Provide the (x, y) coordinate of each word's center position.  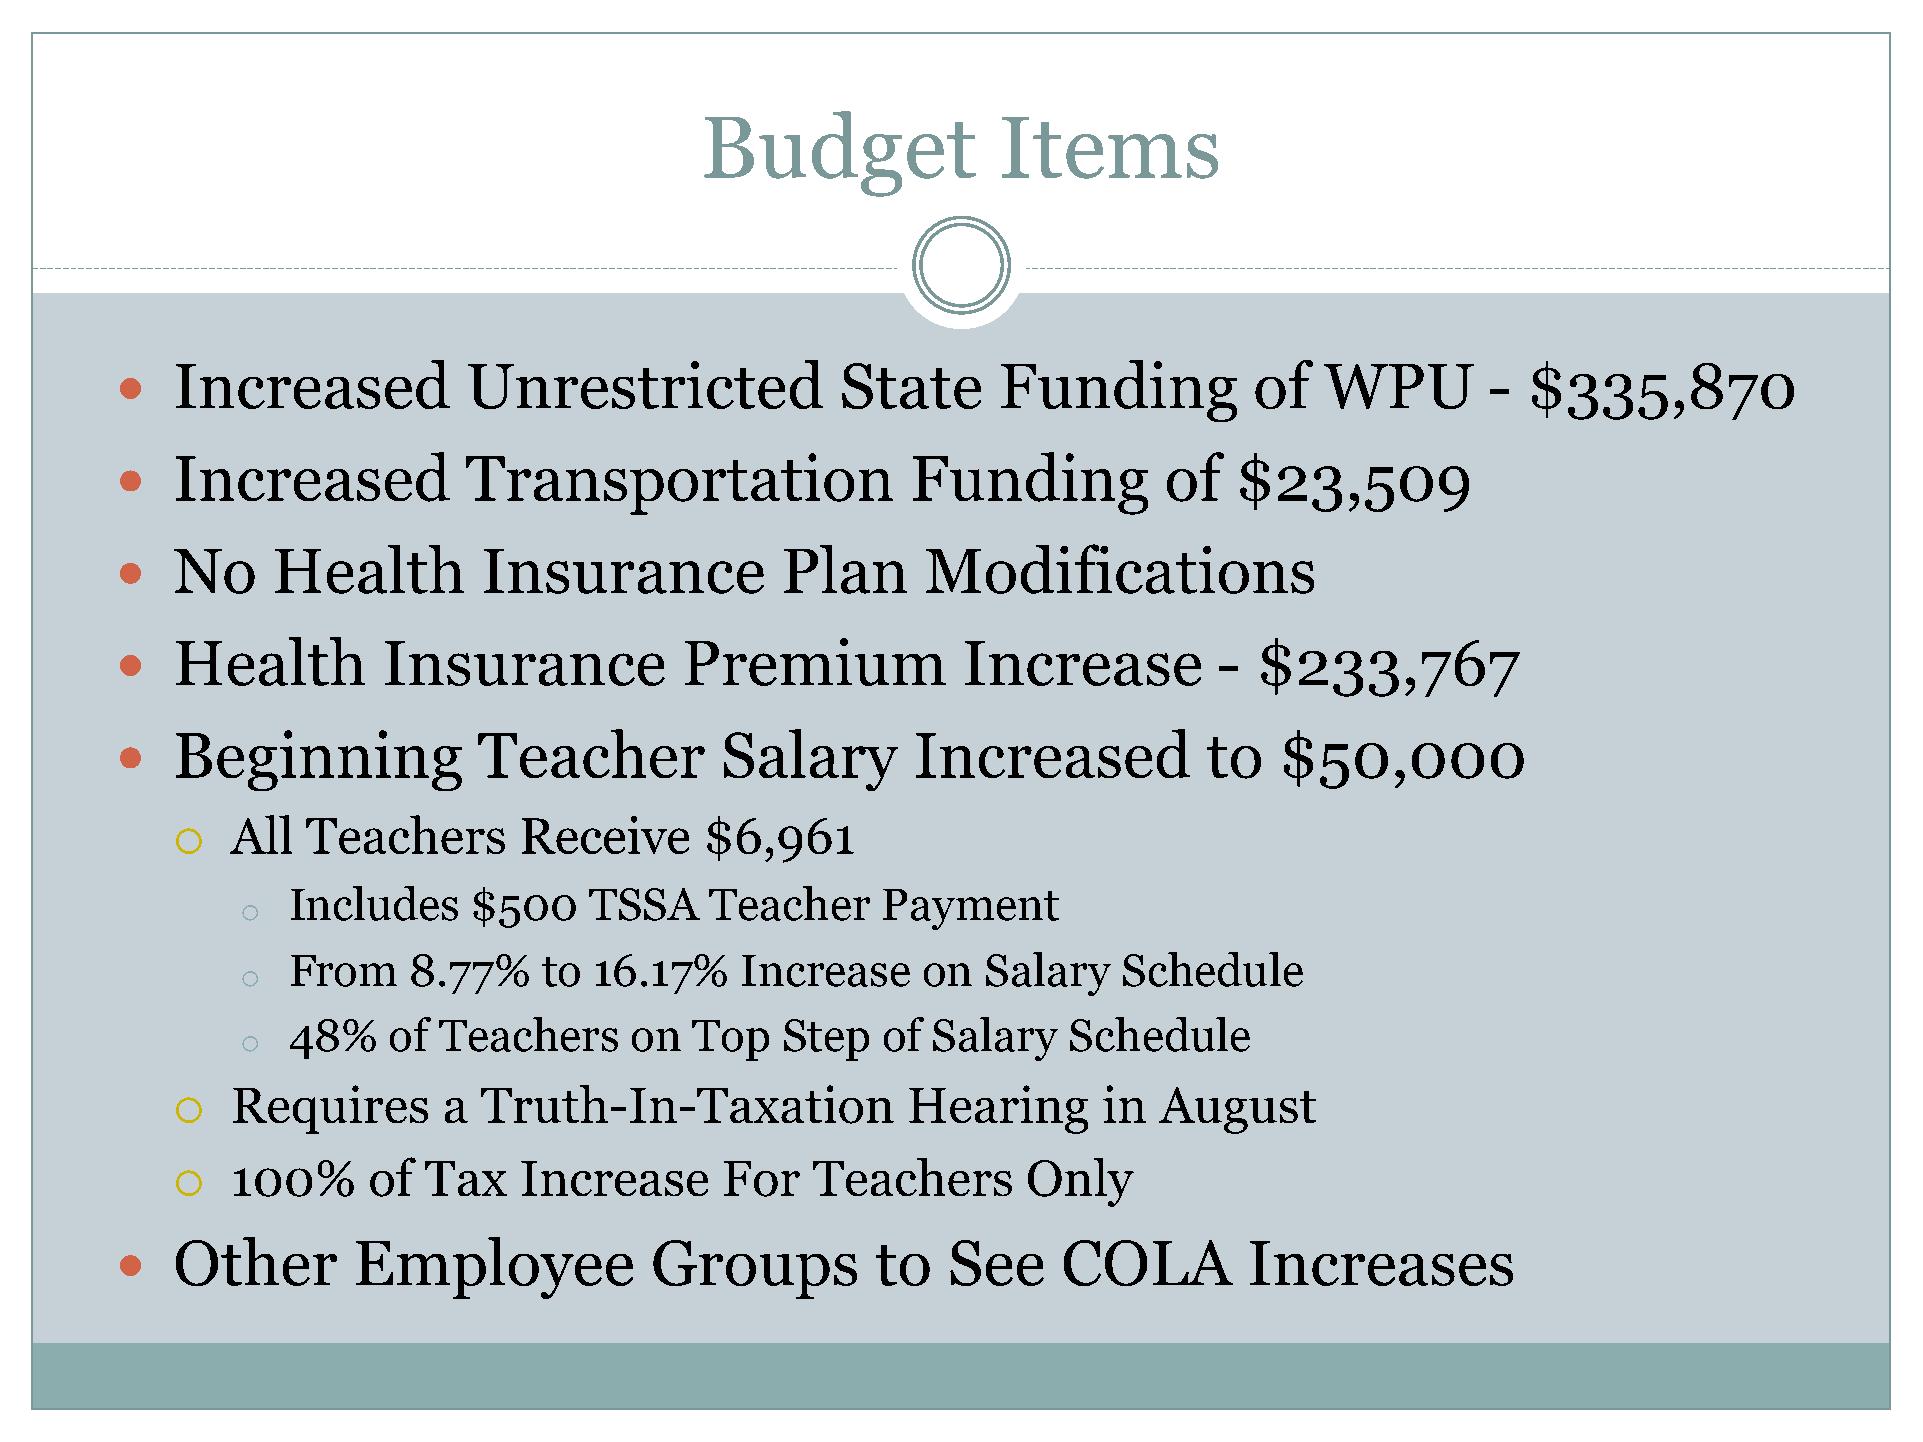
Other (256, 1261)
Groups (755, 1269)
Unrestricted (645, 384)
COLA (1148, 1263)
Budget (840, 154)
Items (1110, 148)
